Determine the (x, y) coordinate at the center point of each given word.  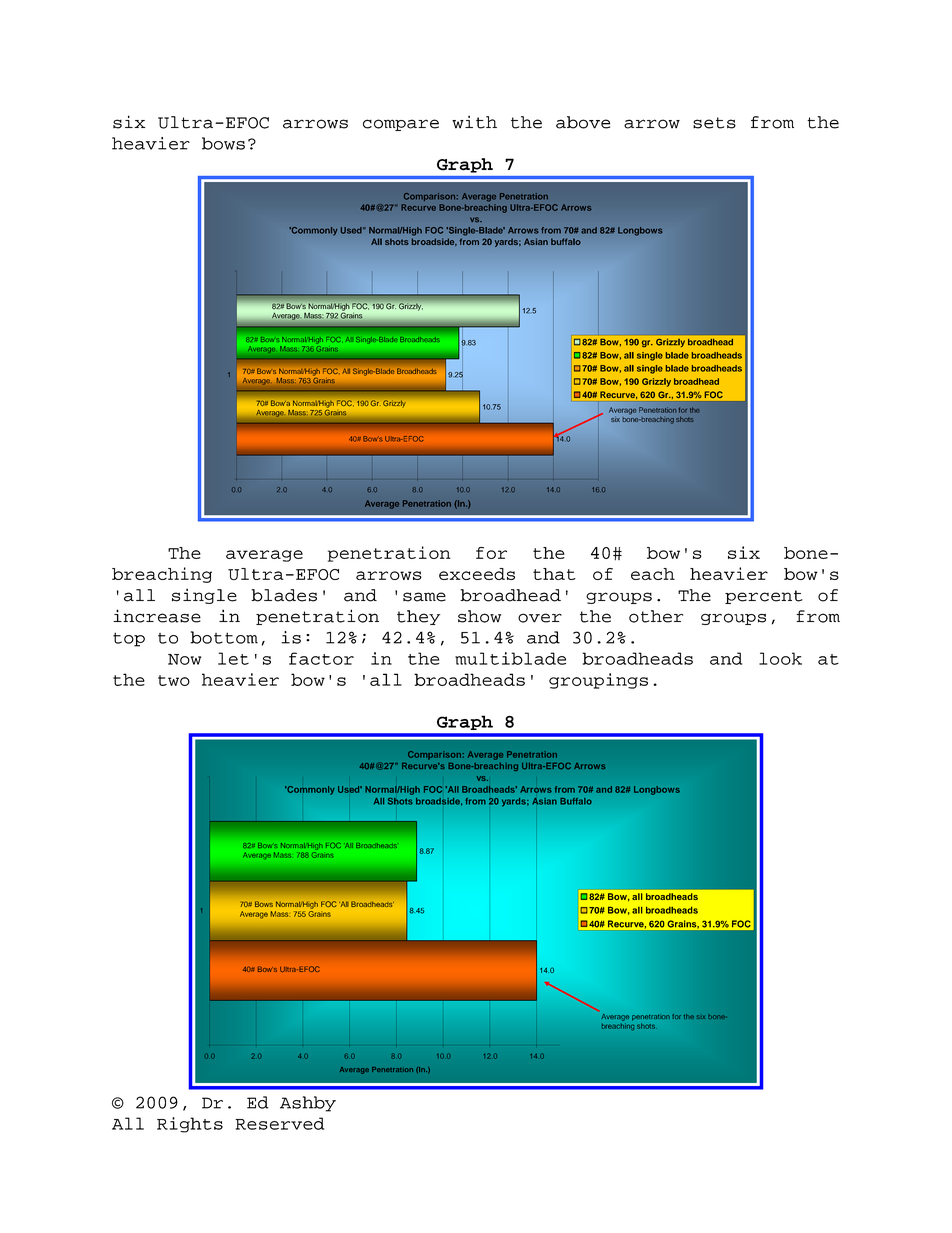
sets (714, 123)
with (474, 122)
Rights (190, 1125)
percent (764, 597)
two (174, 680)
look (780, 658)
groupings (598, 681)
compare (401, 125)
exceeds (477, 574)
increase (157, 616)
